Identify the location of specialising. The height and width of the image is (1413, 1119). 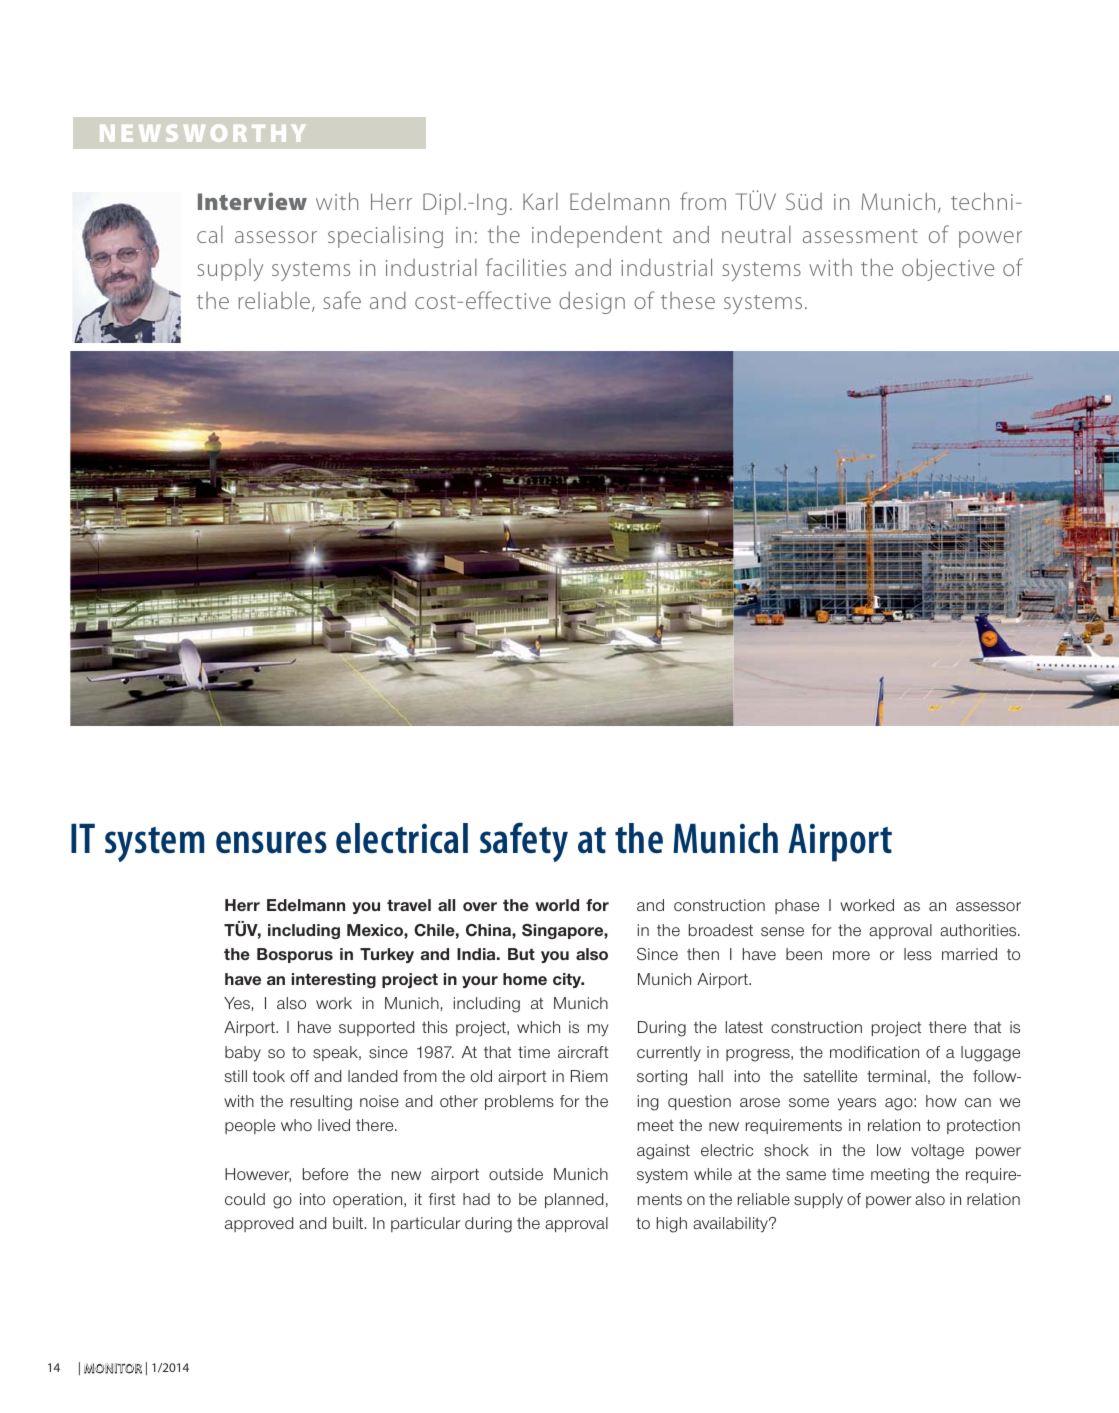
(385, 237).
